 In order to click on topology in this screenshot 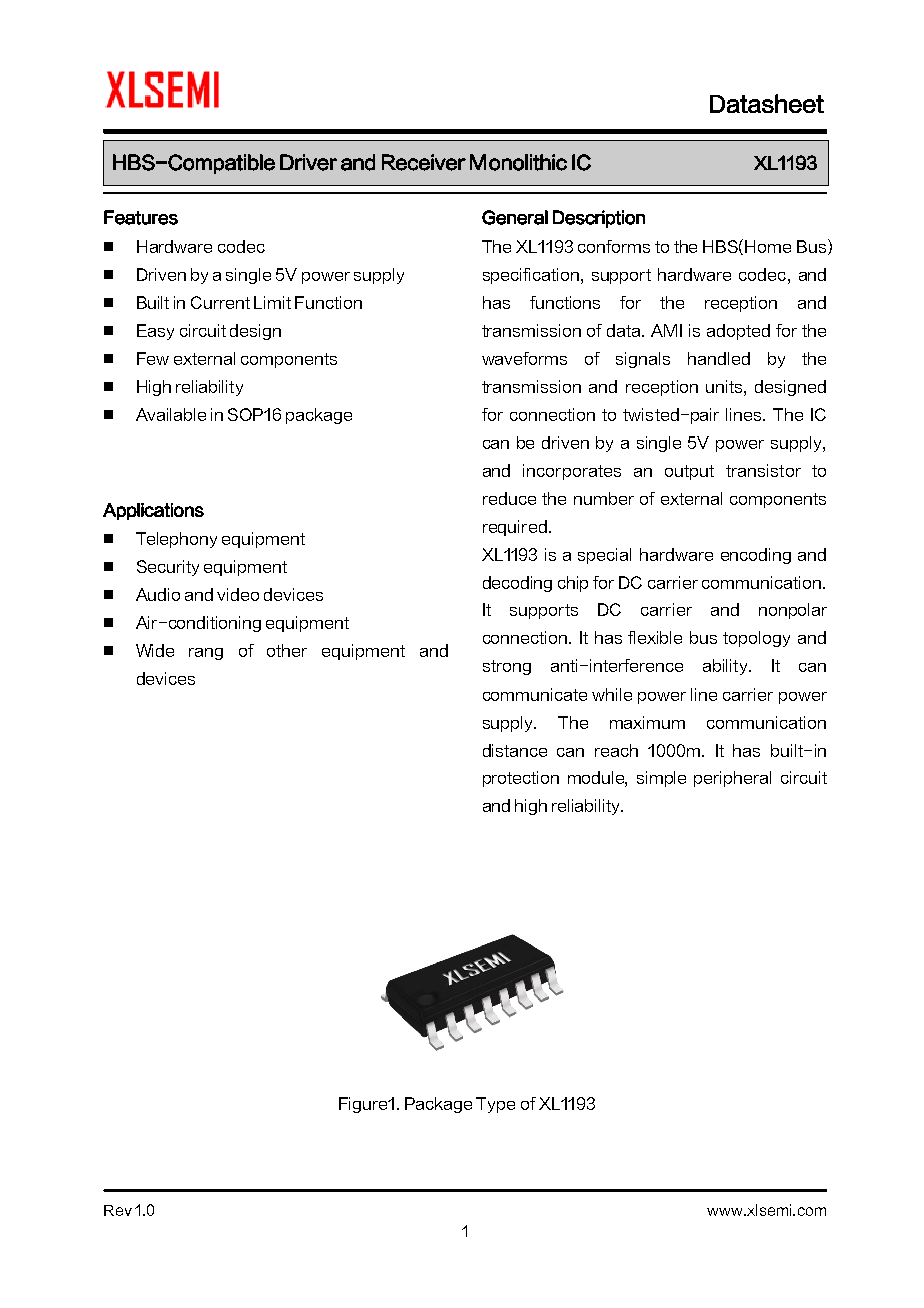, I will do `click(756, 639)`.
